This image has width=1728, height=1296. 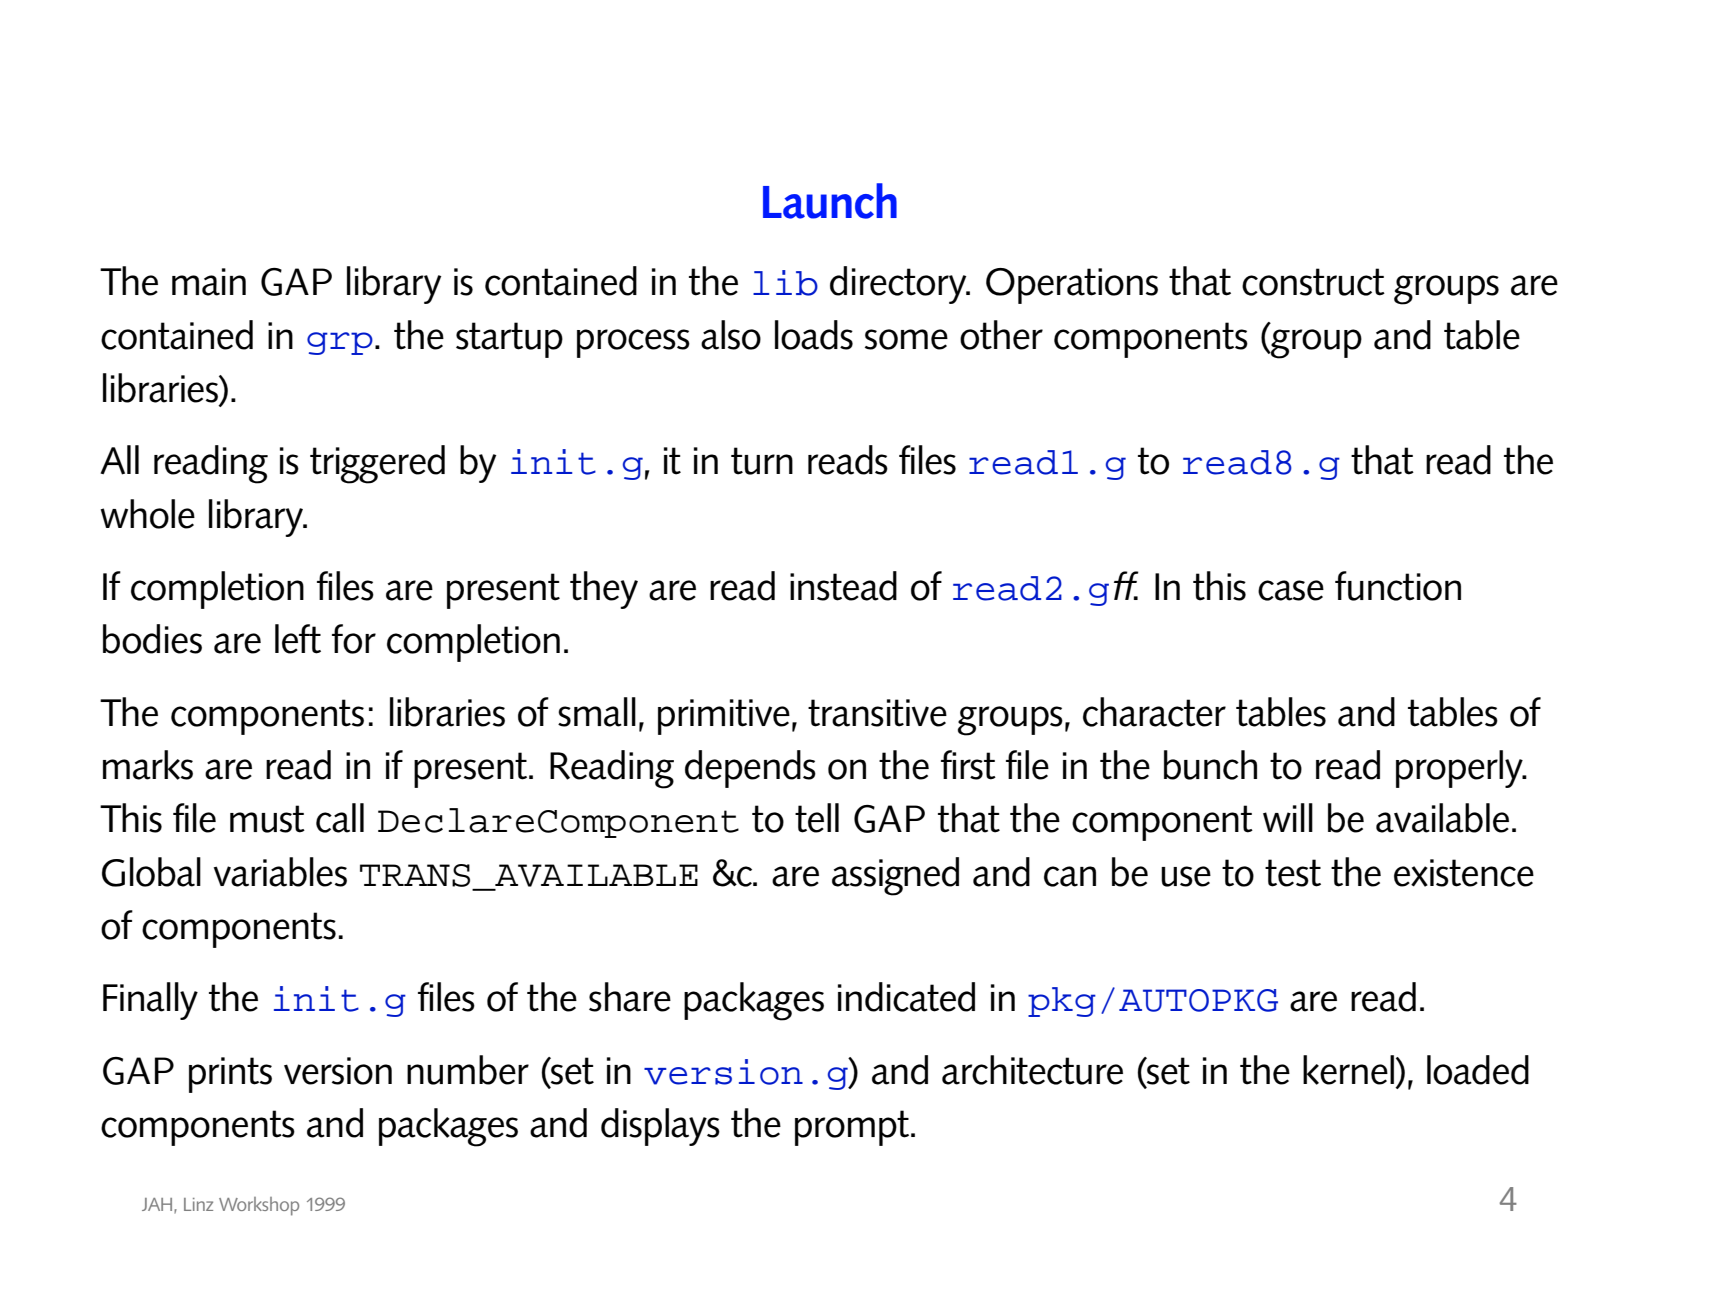 I want to click on case, so click(x=1291, y=590).
